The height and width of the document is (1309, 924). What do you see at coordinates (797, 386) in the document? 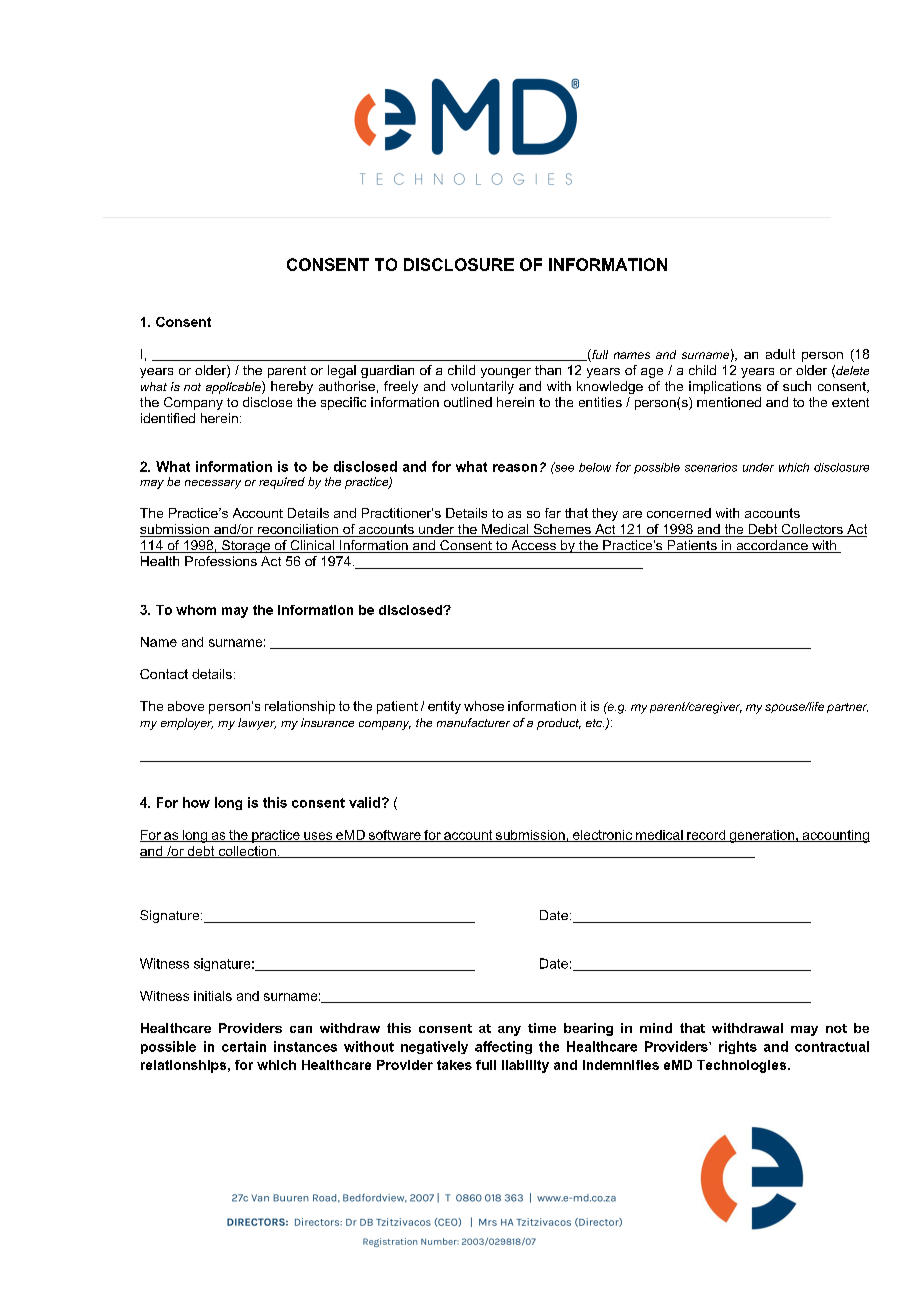
I see `such` at bounding box center [797, 386].
